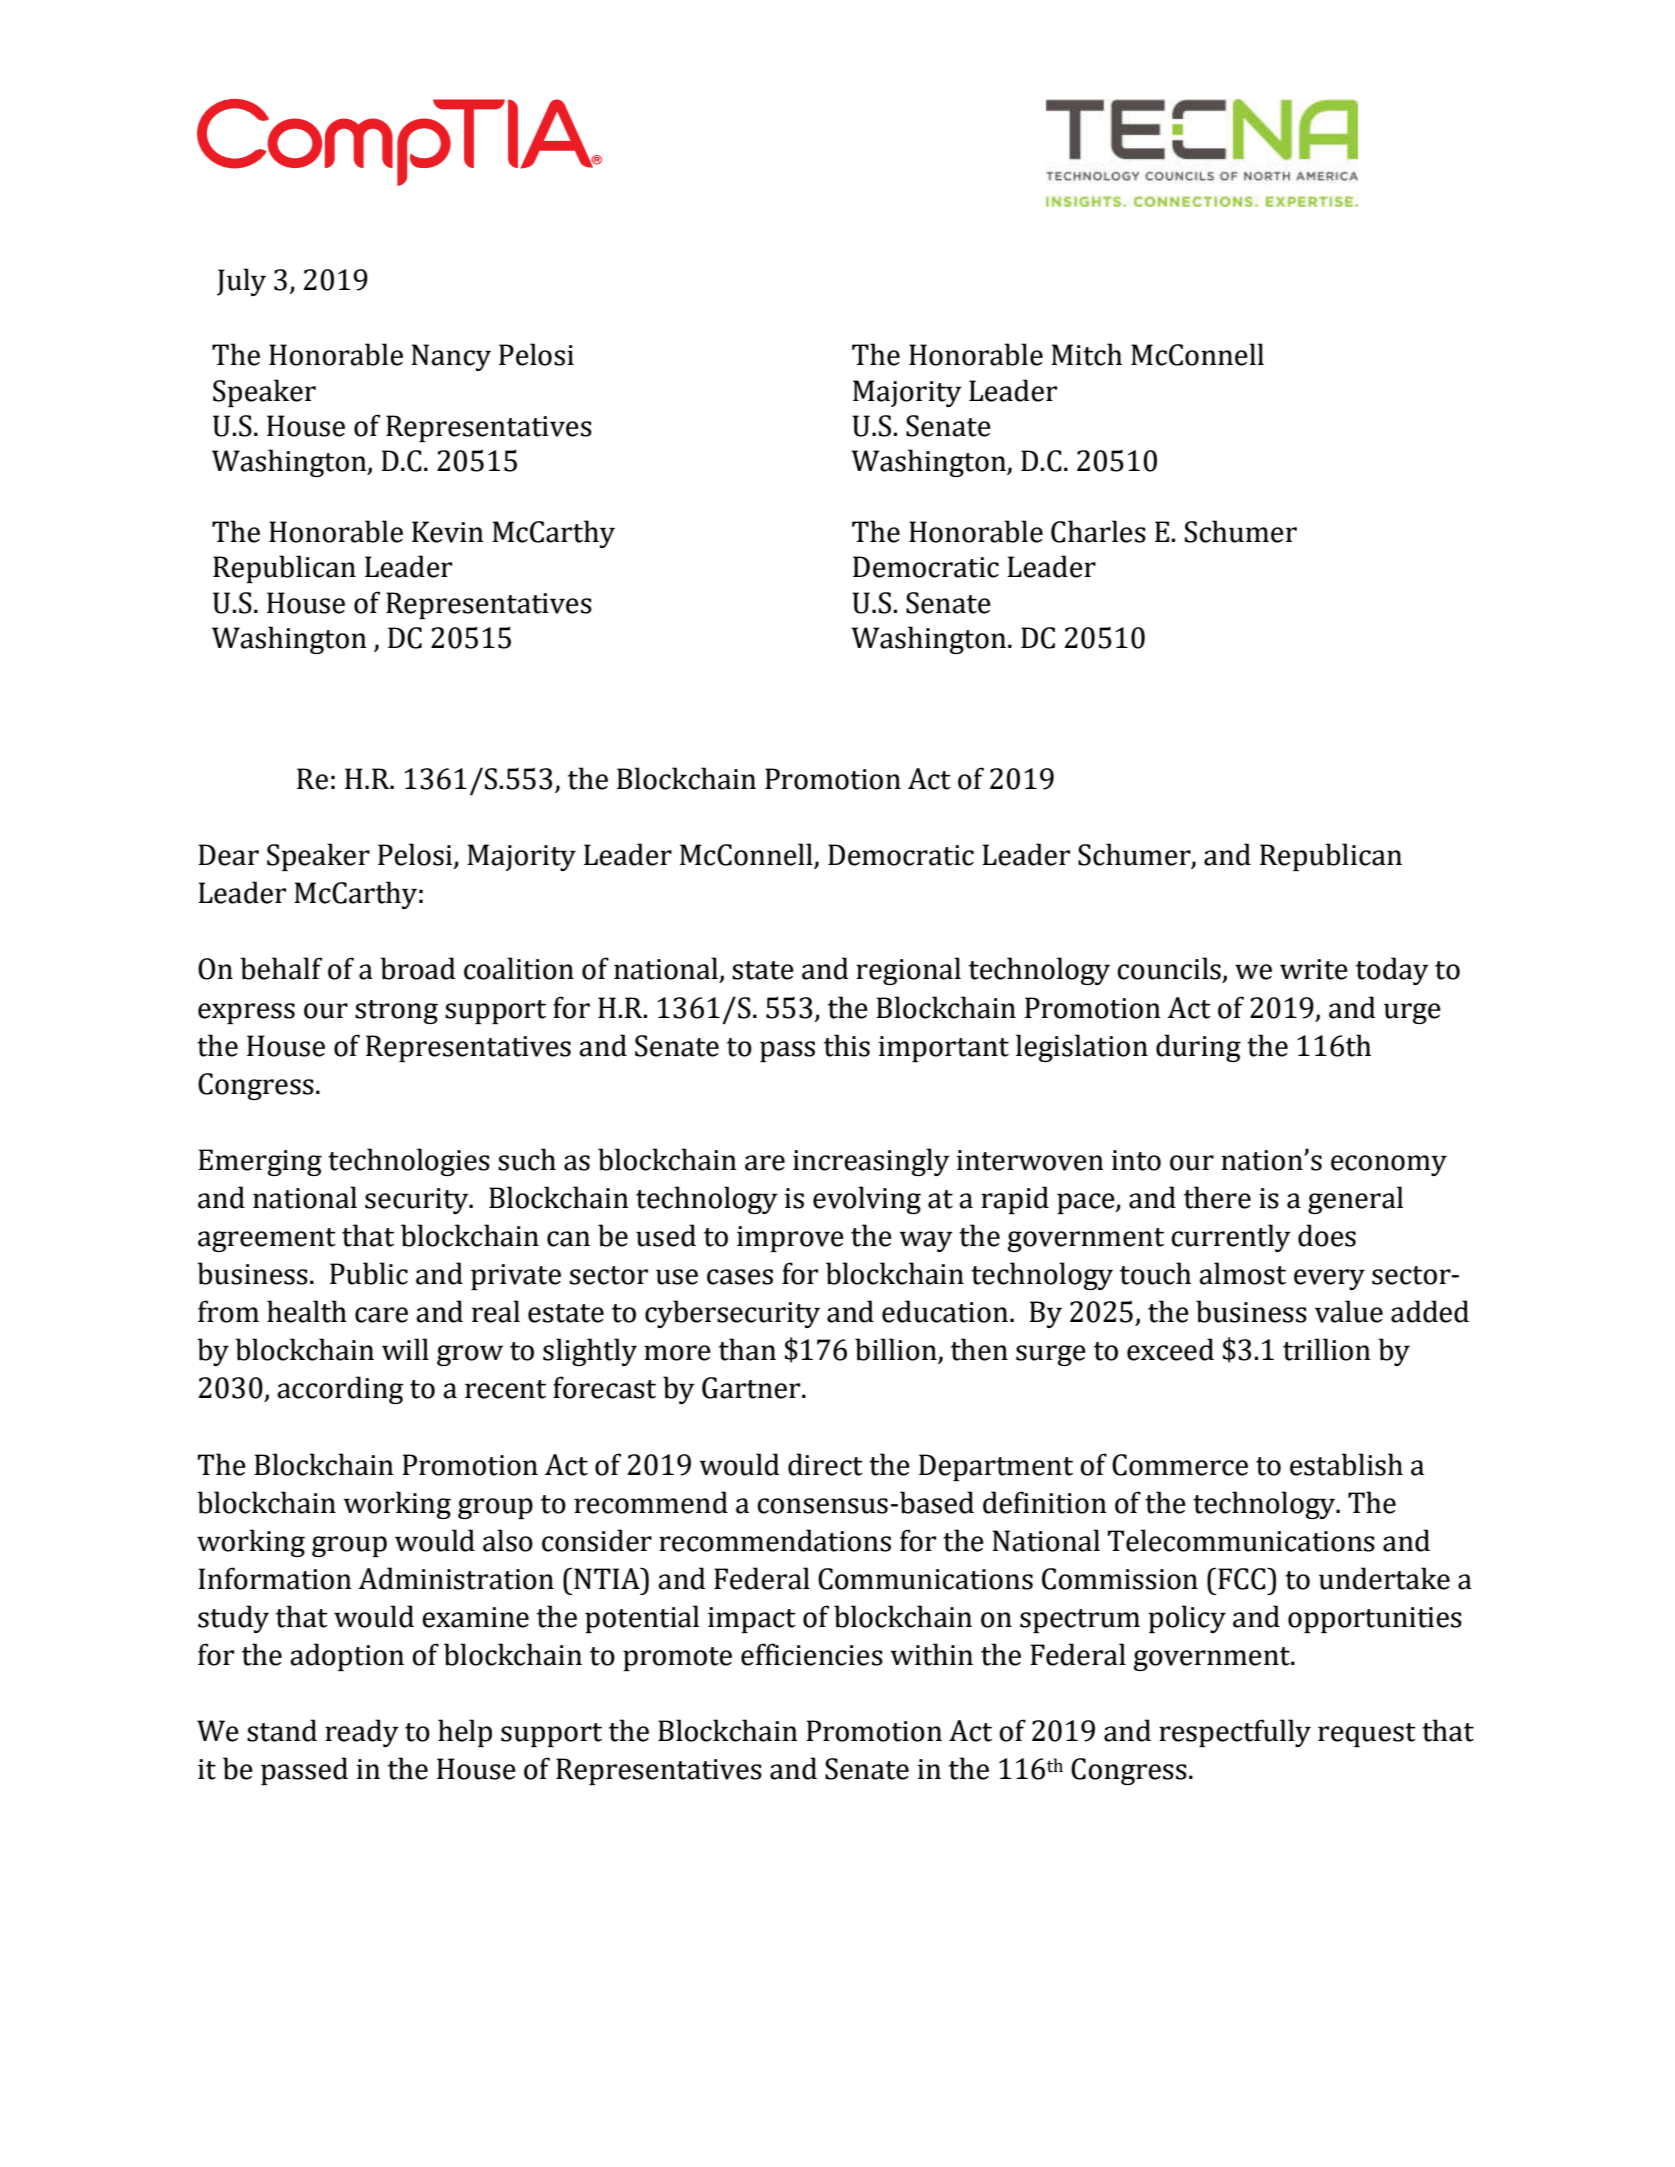 The image size is (1675, 2167). I want to click on this, so click(847, 1045).
